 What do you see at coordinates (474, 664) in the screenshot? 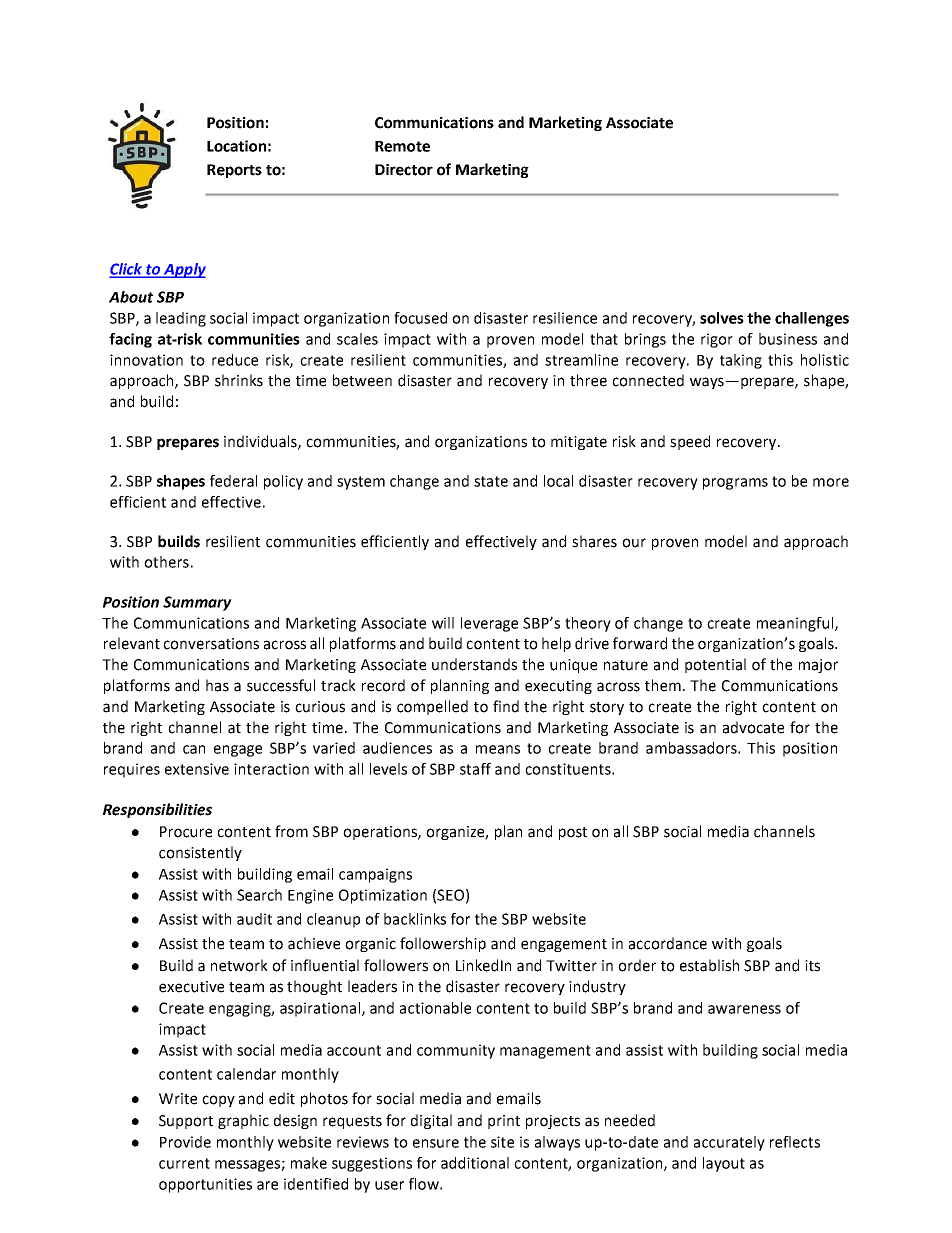
I see `understands` at bounding box center [474, 664].
